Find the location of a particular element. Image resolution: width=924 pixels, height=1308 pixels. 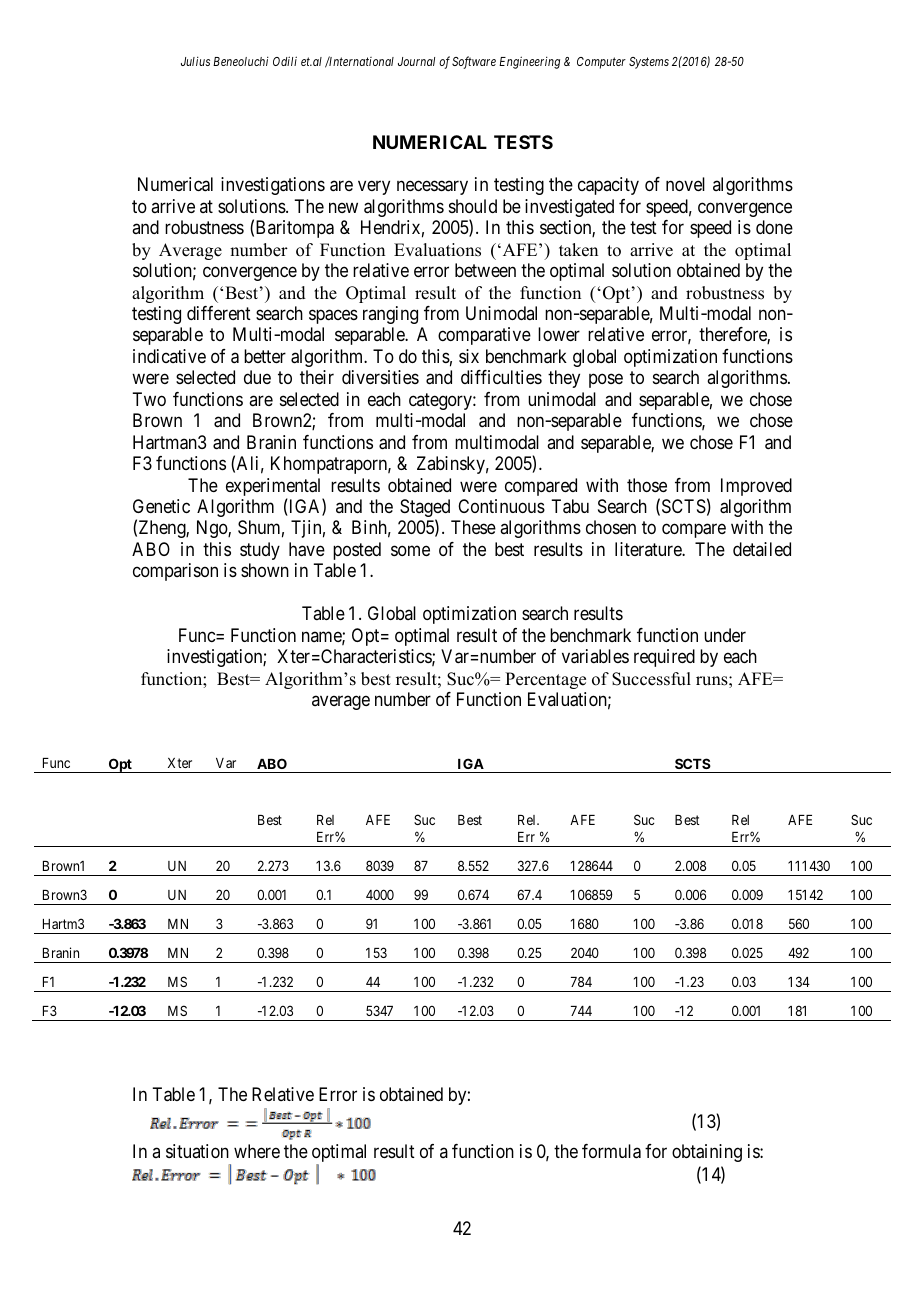

some is located at coordinates (410, 550).
